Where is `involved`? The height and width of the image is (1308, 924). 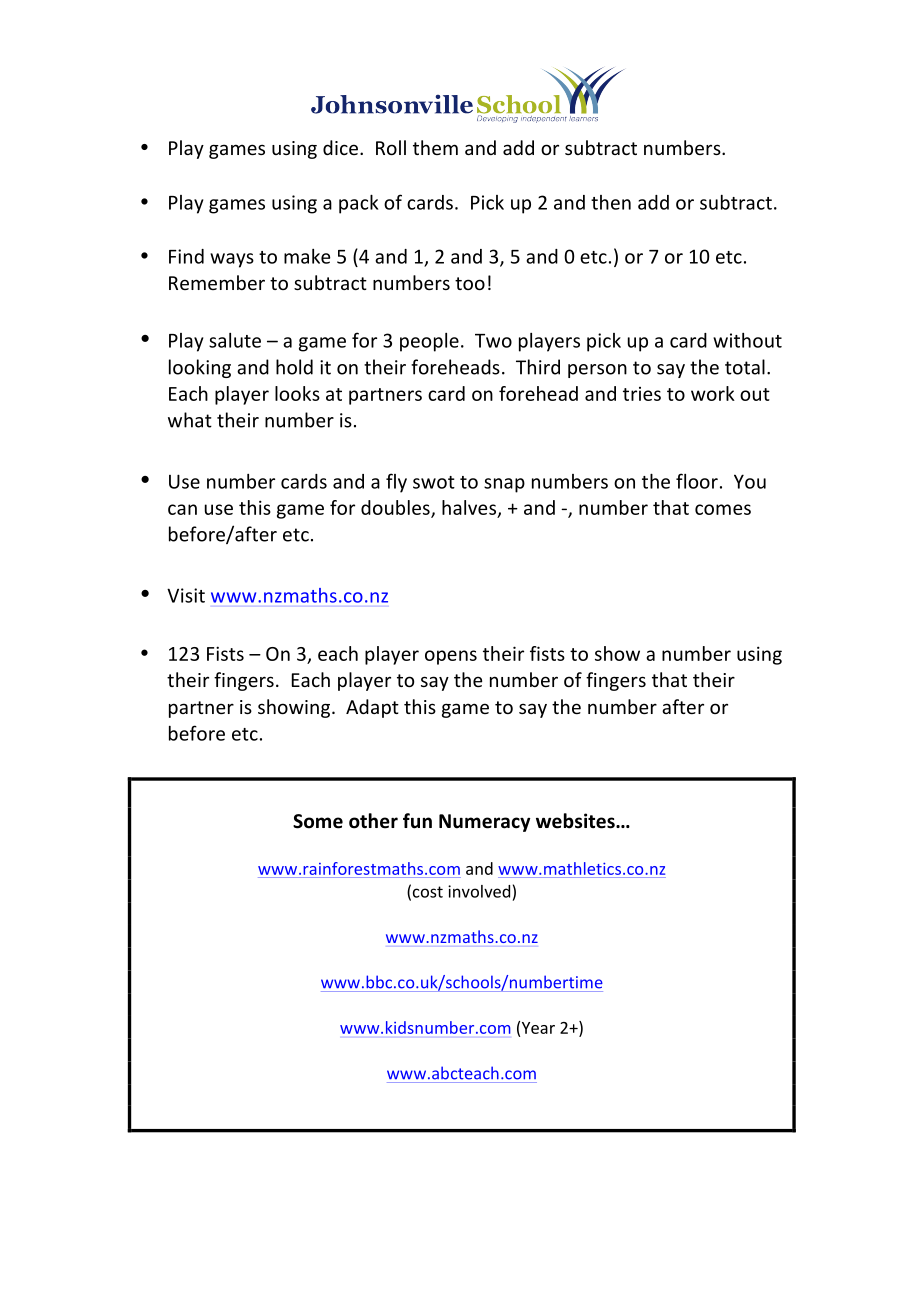 involved is located at coordinates (479, 891).
